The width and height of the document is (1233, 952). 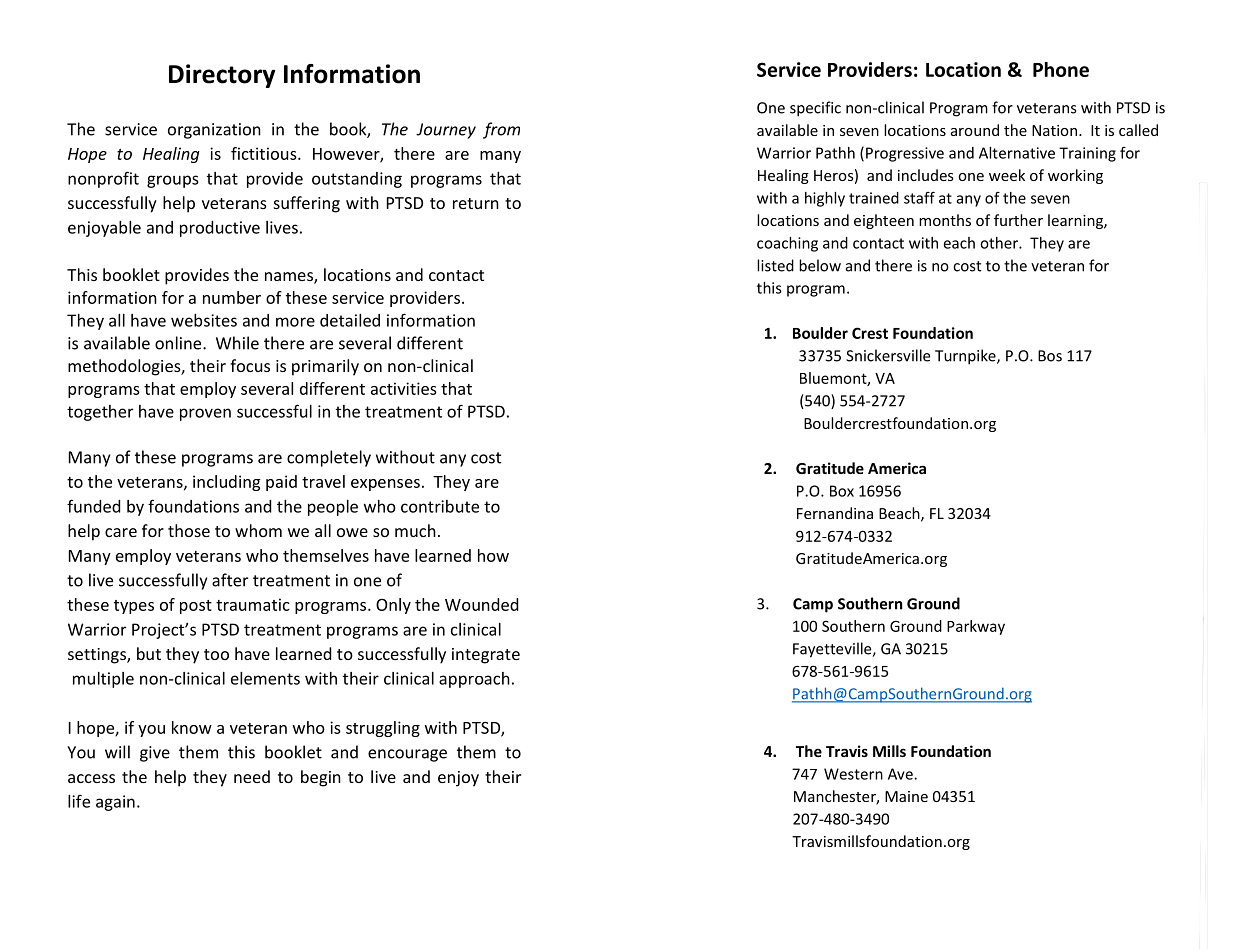 I want to click on Wounded, so click(x=481, y=604).
